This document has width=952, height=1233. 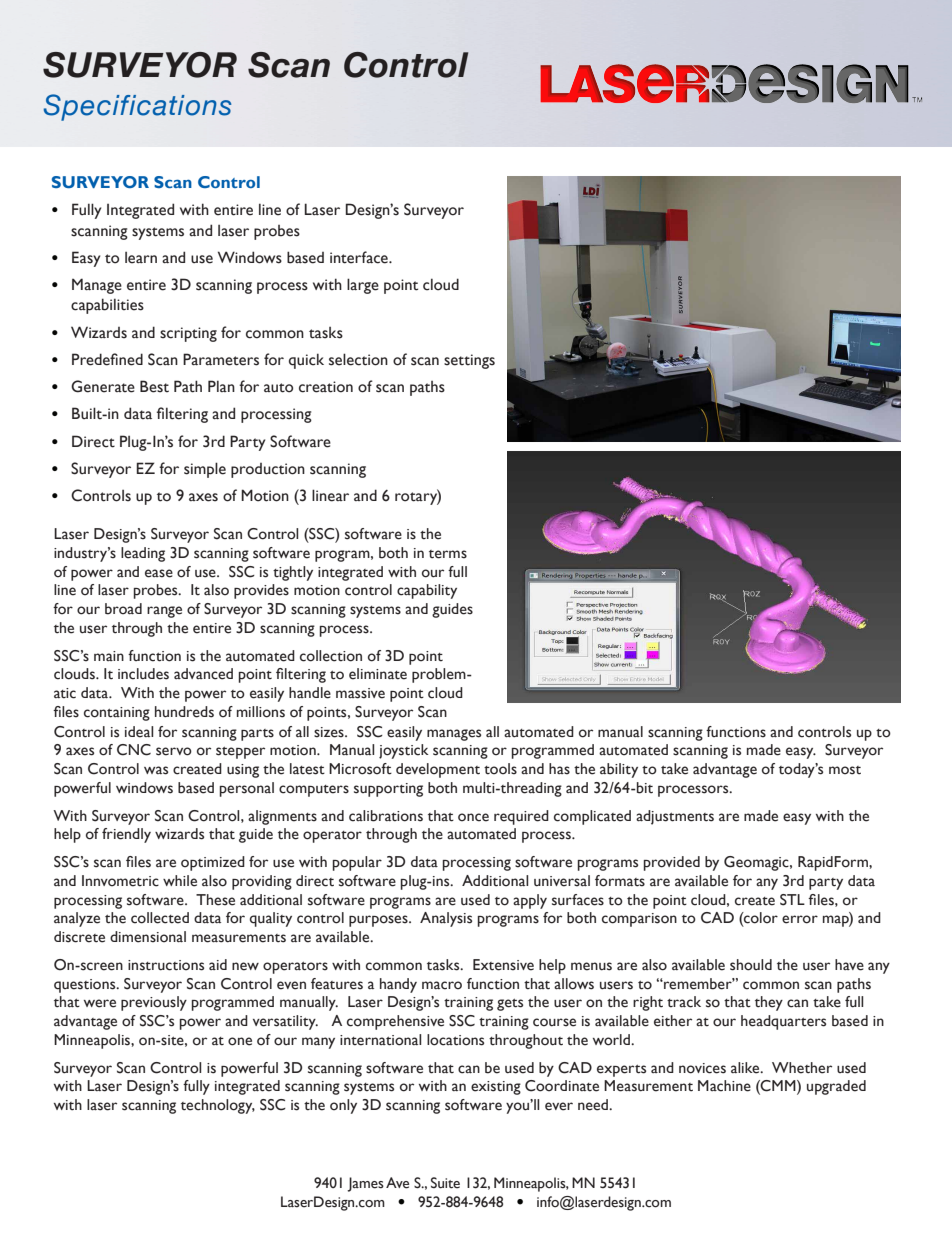 I want to click on interface, so click(x=360, y=257).
